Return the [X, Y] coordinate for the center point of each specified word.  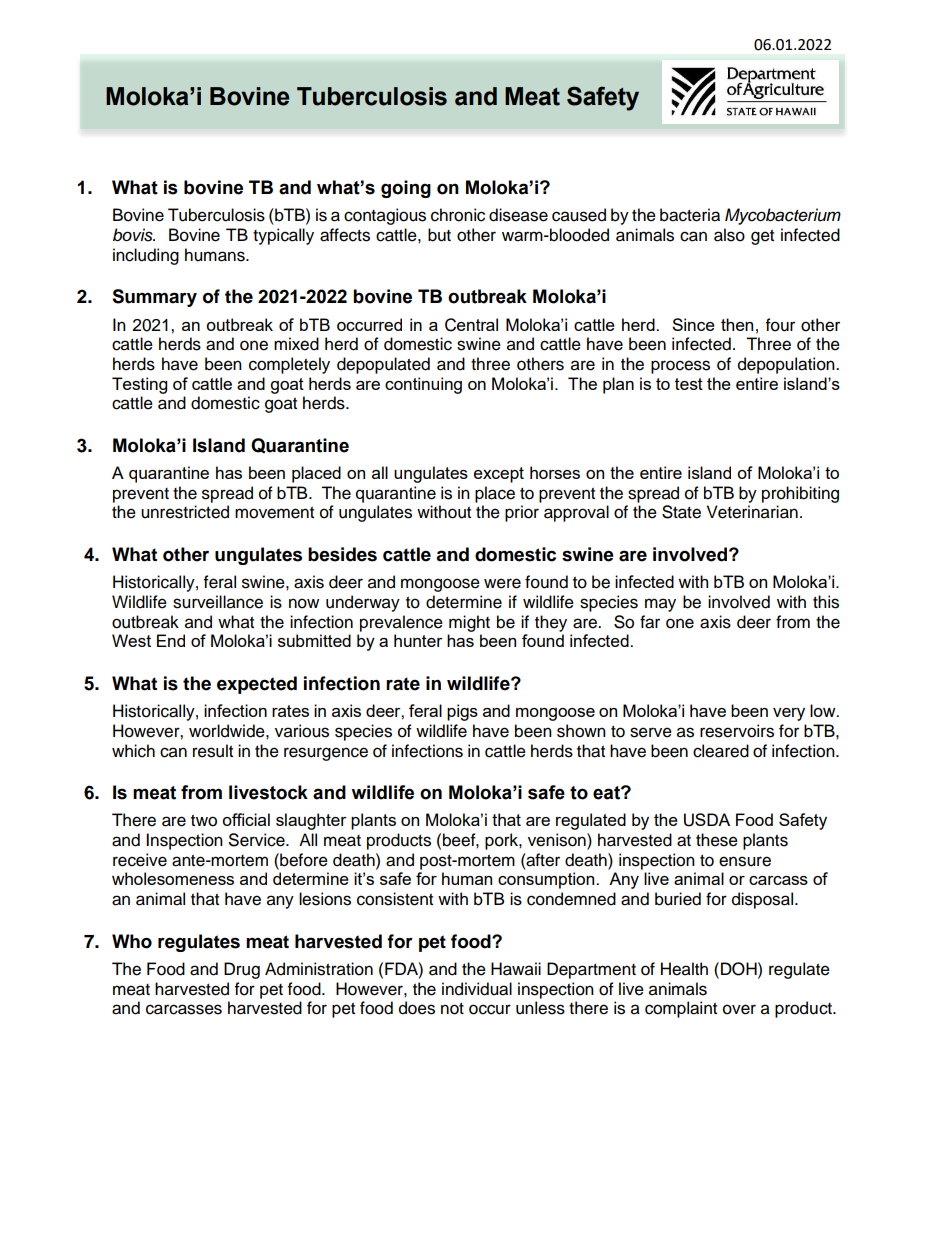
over [739, 1009]
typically [283, 236]
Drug [242, 970]
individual [477, 989]
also [729, 235]
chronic [458, 215]
